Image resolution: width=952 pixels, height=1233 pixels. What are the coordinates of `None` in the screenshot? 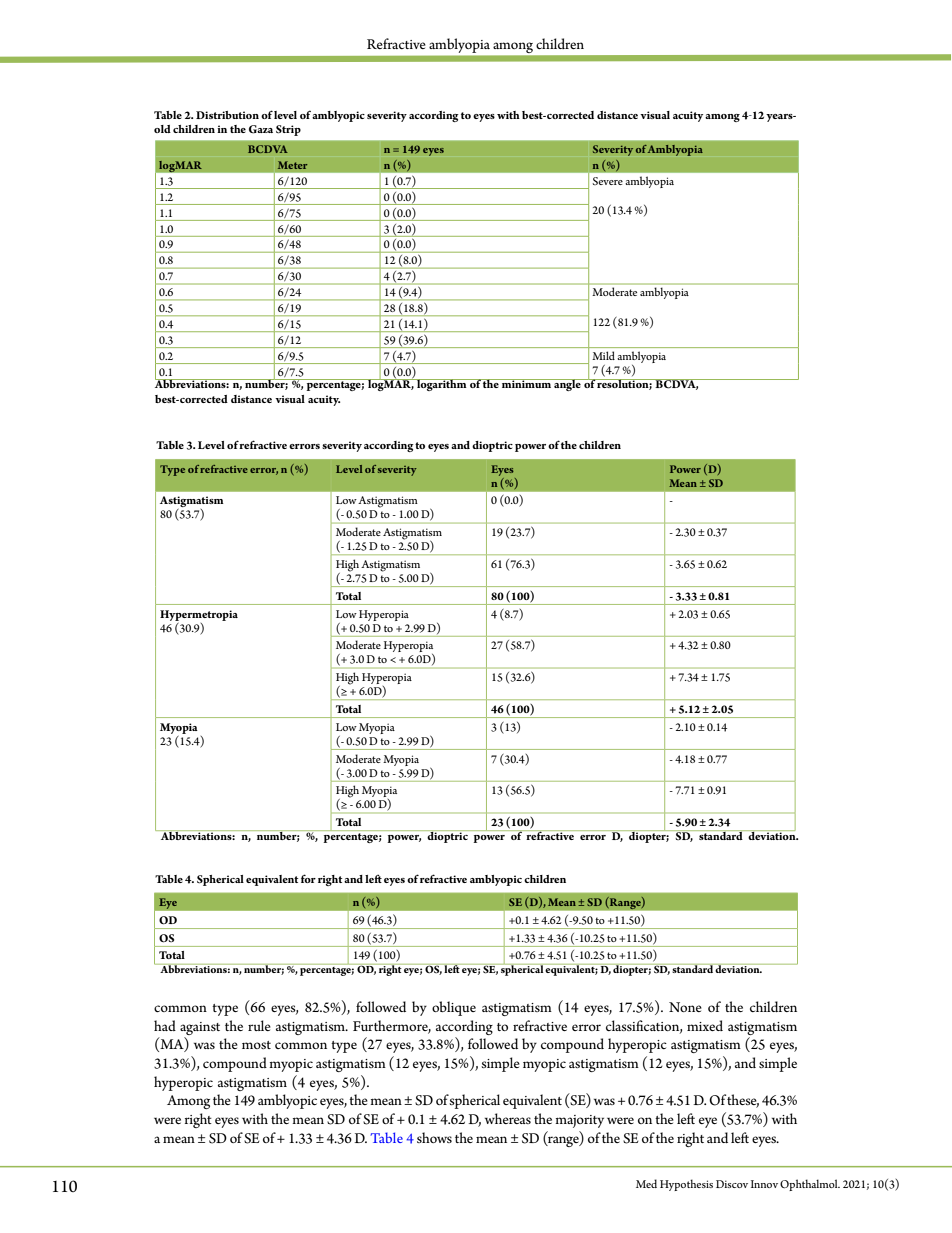 It's located at (685, 1007).
